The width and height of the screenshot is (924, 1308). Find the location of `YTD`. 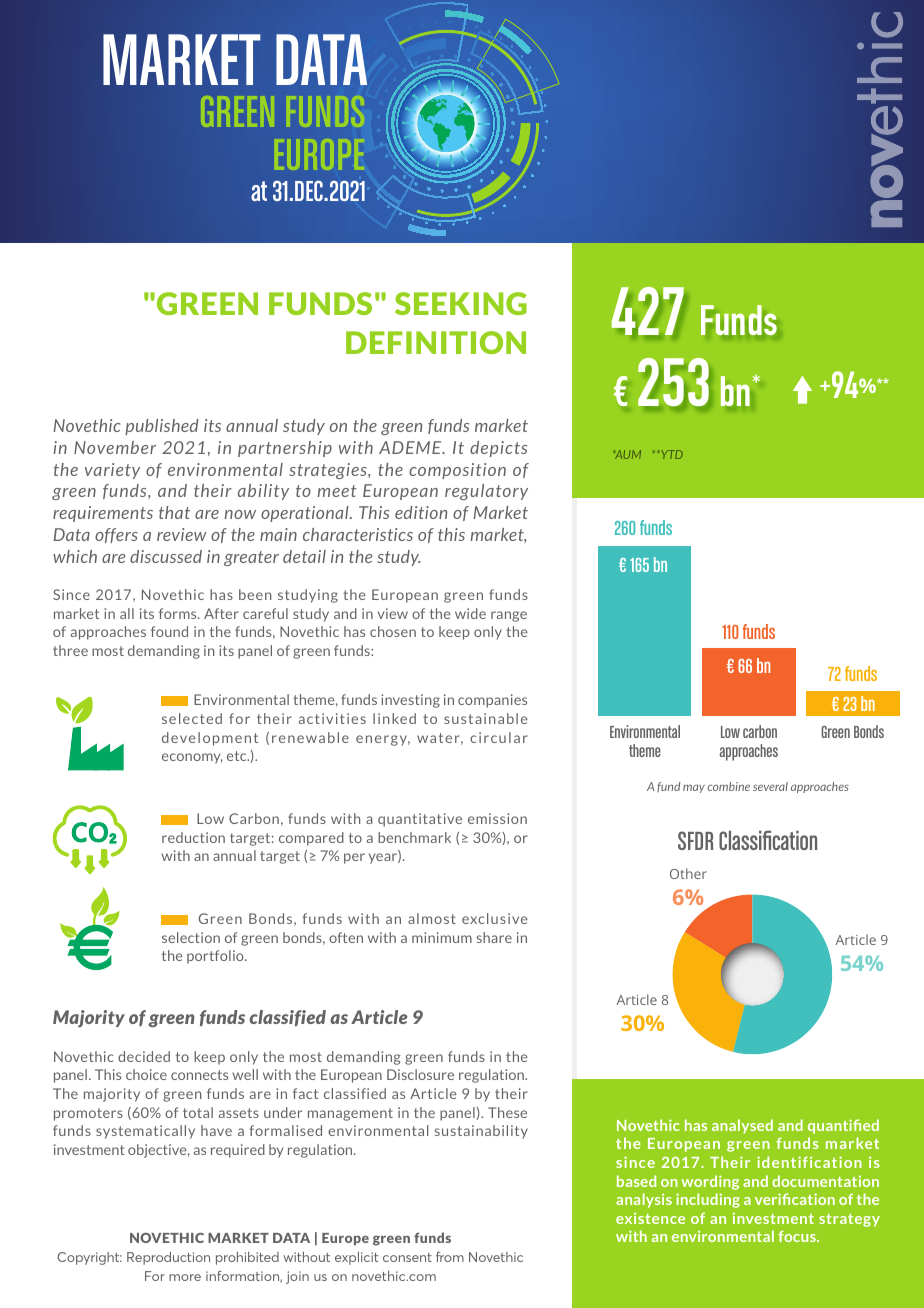

YTD is located at coordinates (672, 454).
